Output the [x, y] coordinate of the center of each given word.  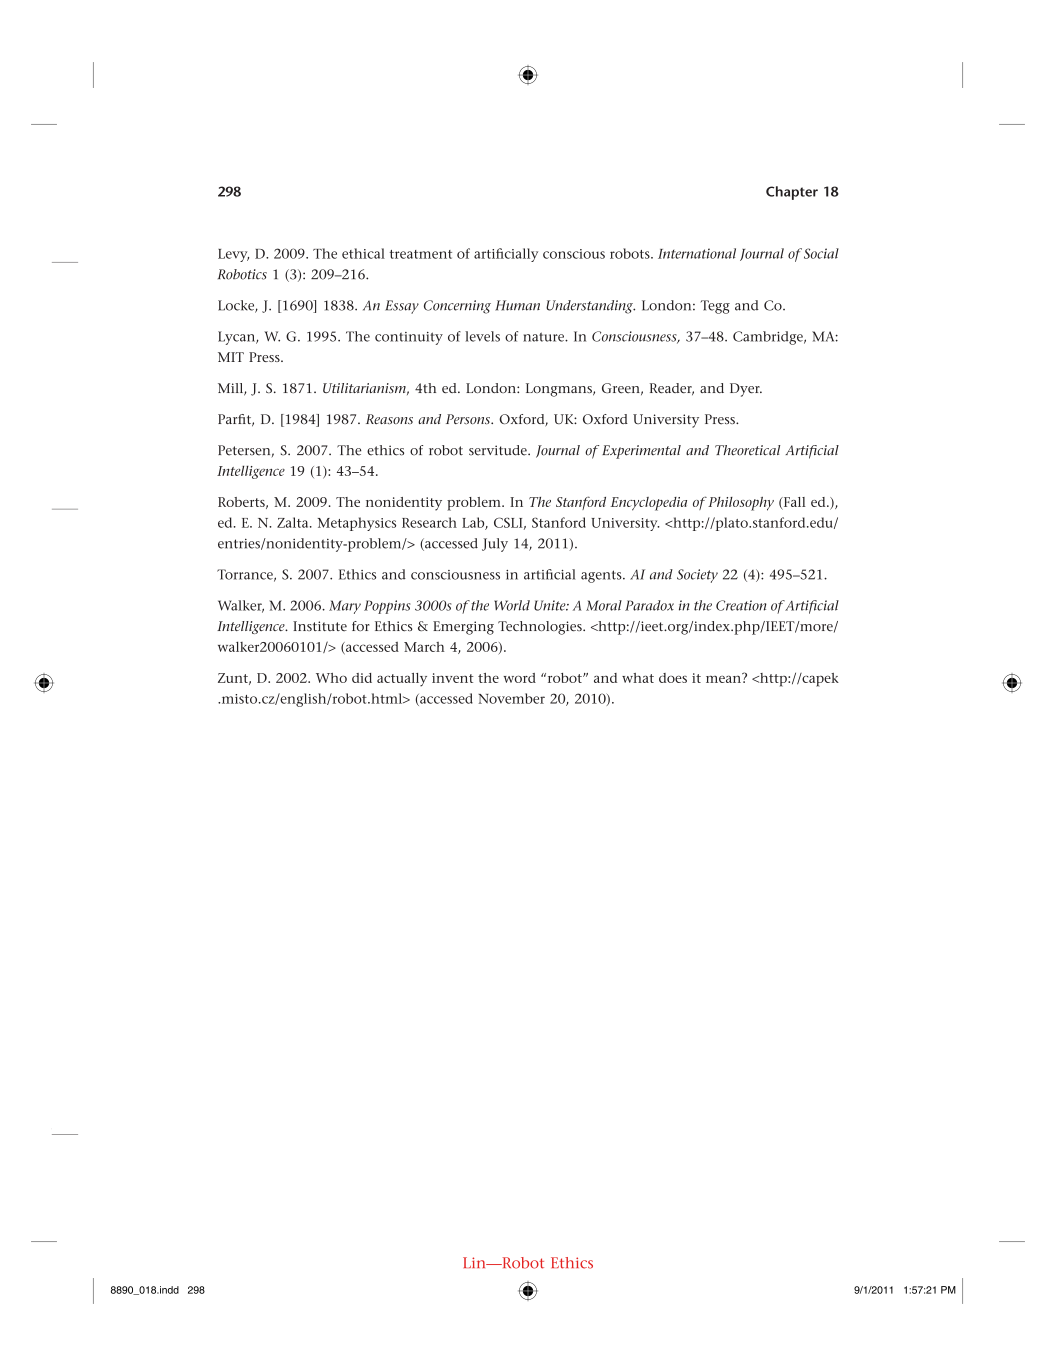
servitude [499, 450]
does [673, 678]
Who [331, 678]
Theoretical [747, 450]
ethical [363, 253]
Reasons [389, 419]
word [519, 678]
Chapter [792, 193]
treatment [421, 254]
